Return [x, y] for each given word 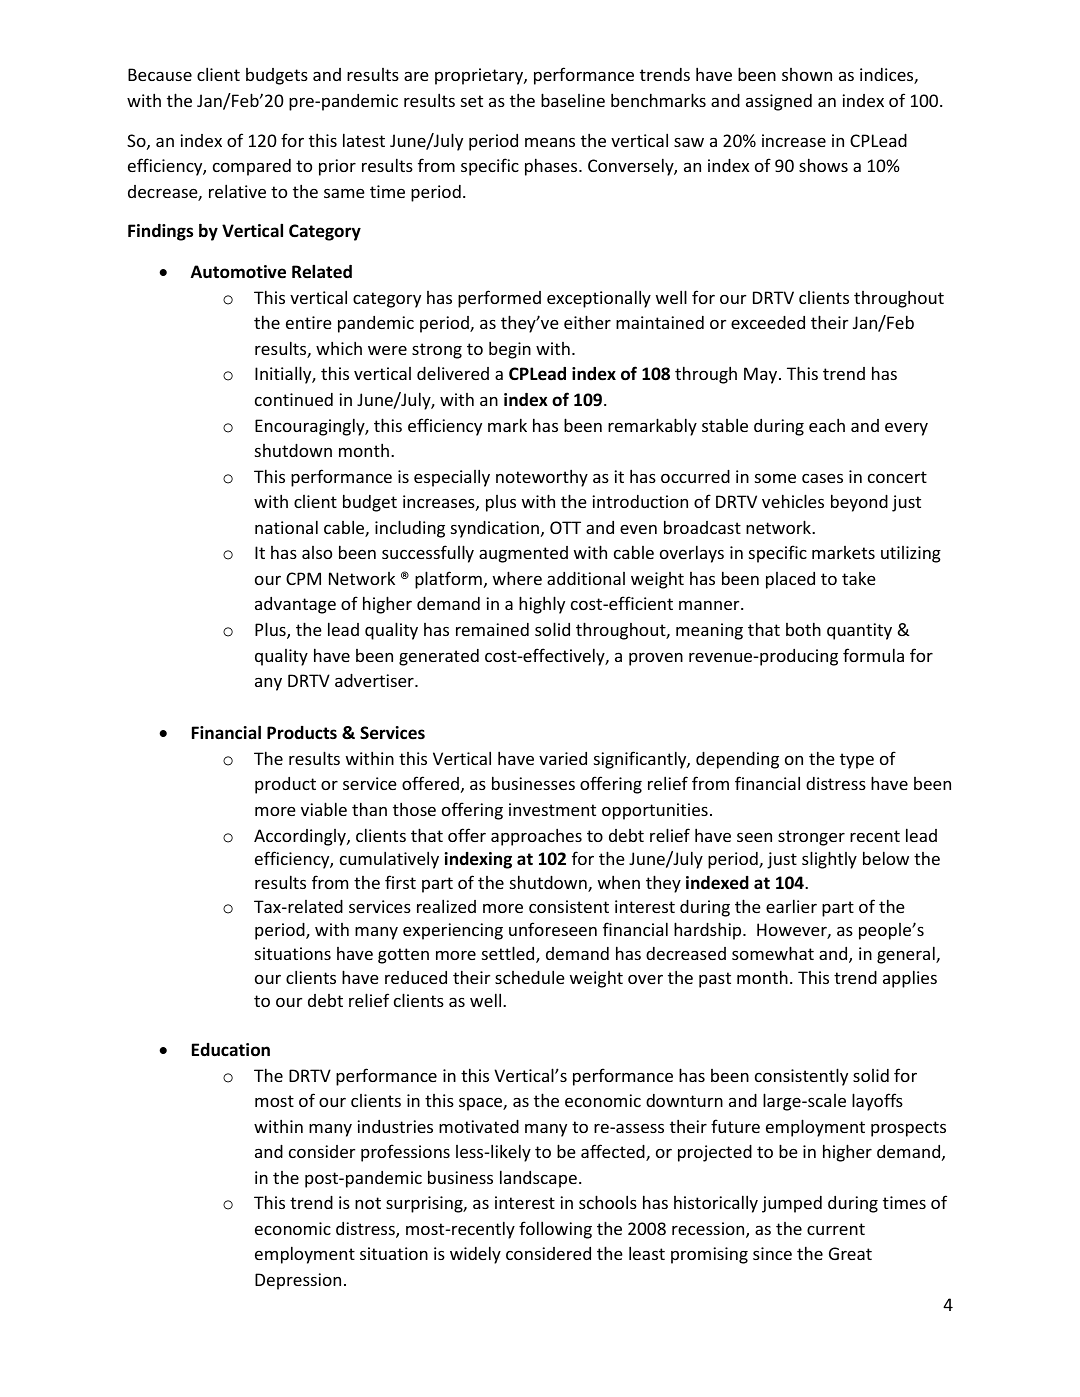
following [555, 1230]
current [836, 1229]
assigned [779, 102]
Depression [298, 1281]
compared [252, 167]
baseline [573, 100]
